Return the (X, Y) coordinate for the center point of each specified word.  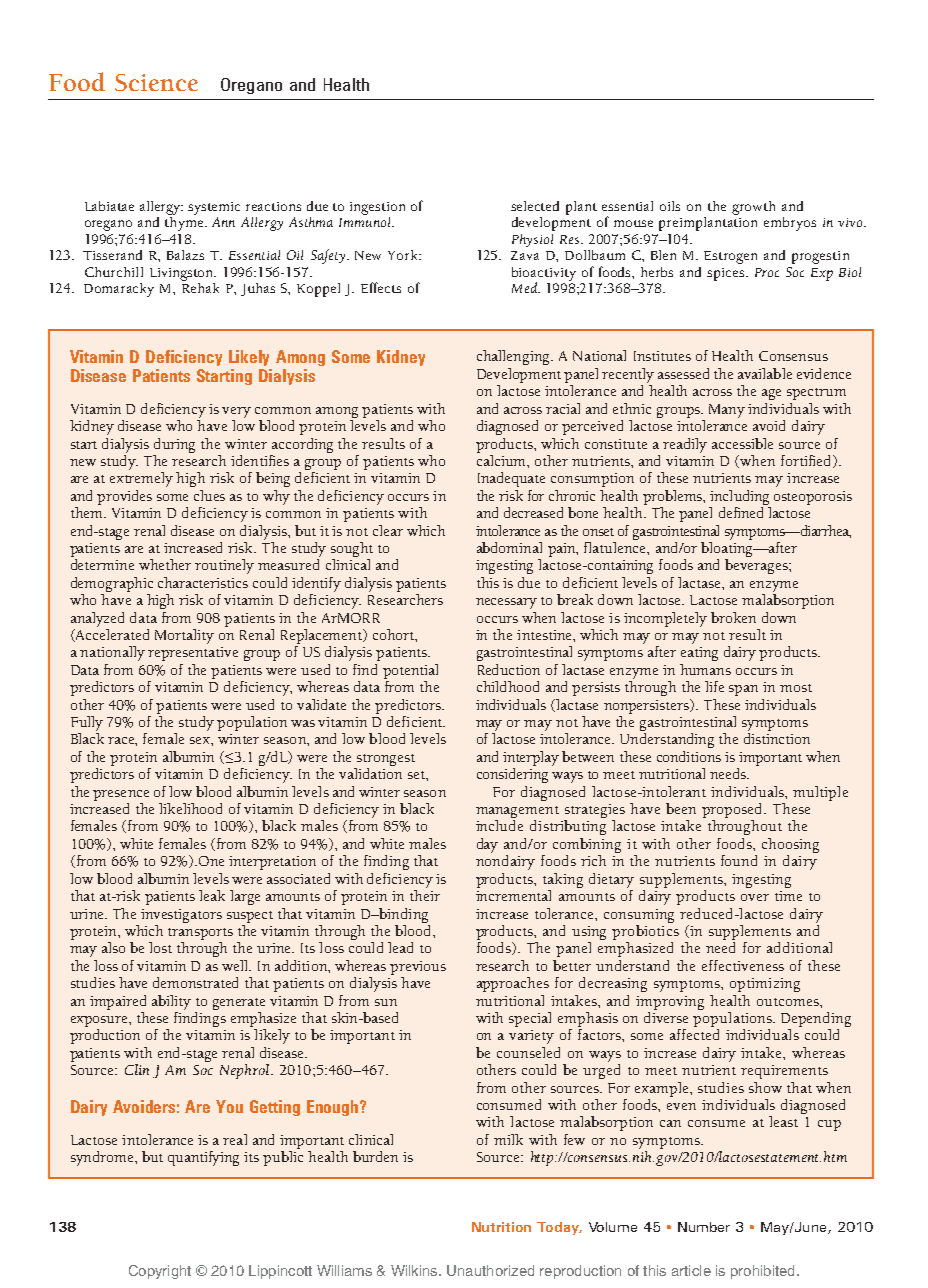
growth (753, 208)
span (743, 690)
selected (535, 206)
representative (193, 654)
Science (156, 82)
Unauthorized (490, 1270)
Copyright (160, 1272)
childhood (508, 686)
